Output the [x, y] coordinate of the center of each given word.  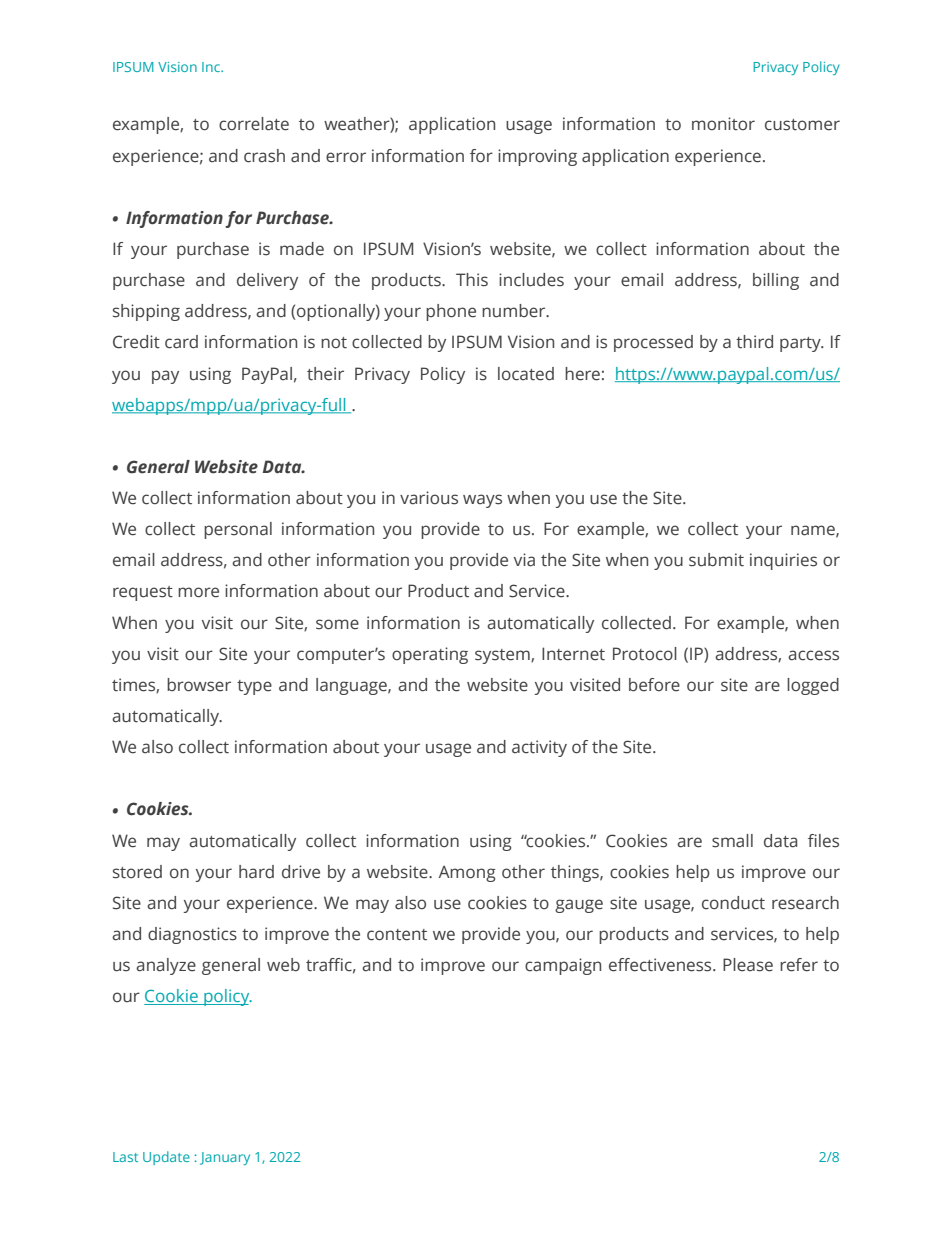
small [732, 841]
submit [716, 560]
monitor [723, 123]
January [225, 1158]
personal [238, 530]
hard [256, 872]
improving [537, 157]
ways [482, 501]
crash [264, 156]
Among [467, 874]
